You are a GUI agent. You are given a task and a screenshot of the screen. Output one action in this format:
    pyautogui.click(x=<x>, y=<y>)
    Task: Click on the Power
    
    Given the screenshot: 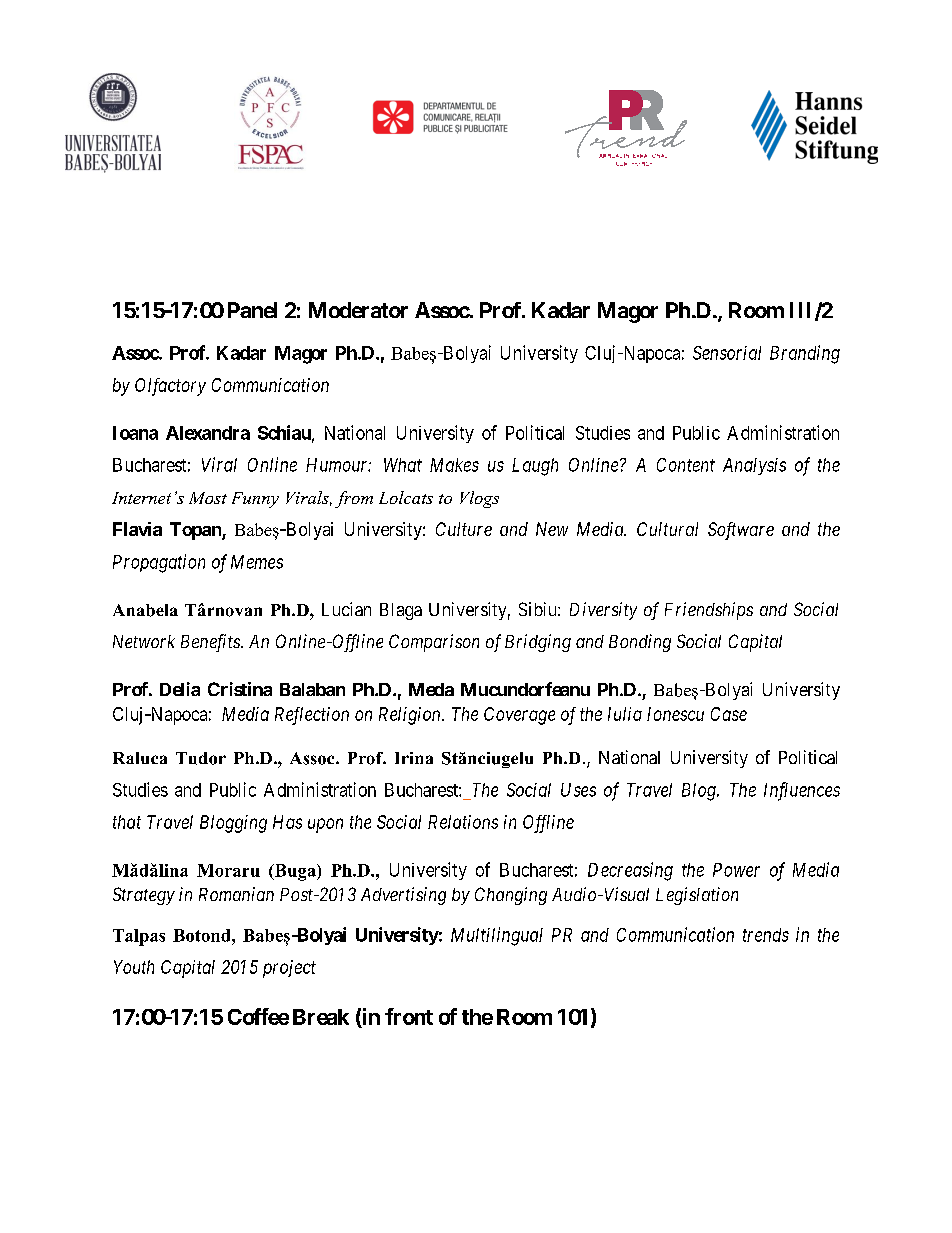 What is the action you would take?
    pyautogui.click(x=736, y=870)
